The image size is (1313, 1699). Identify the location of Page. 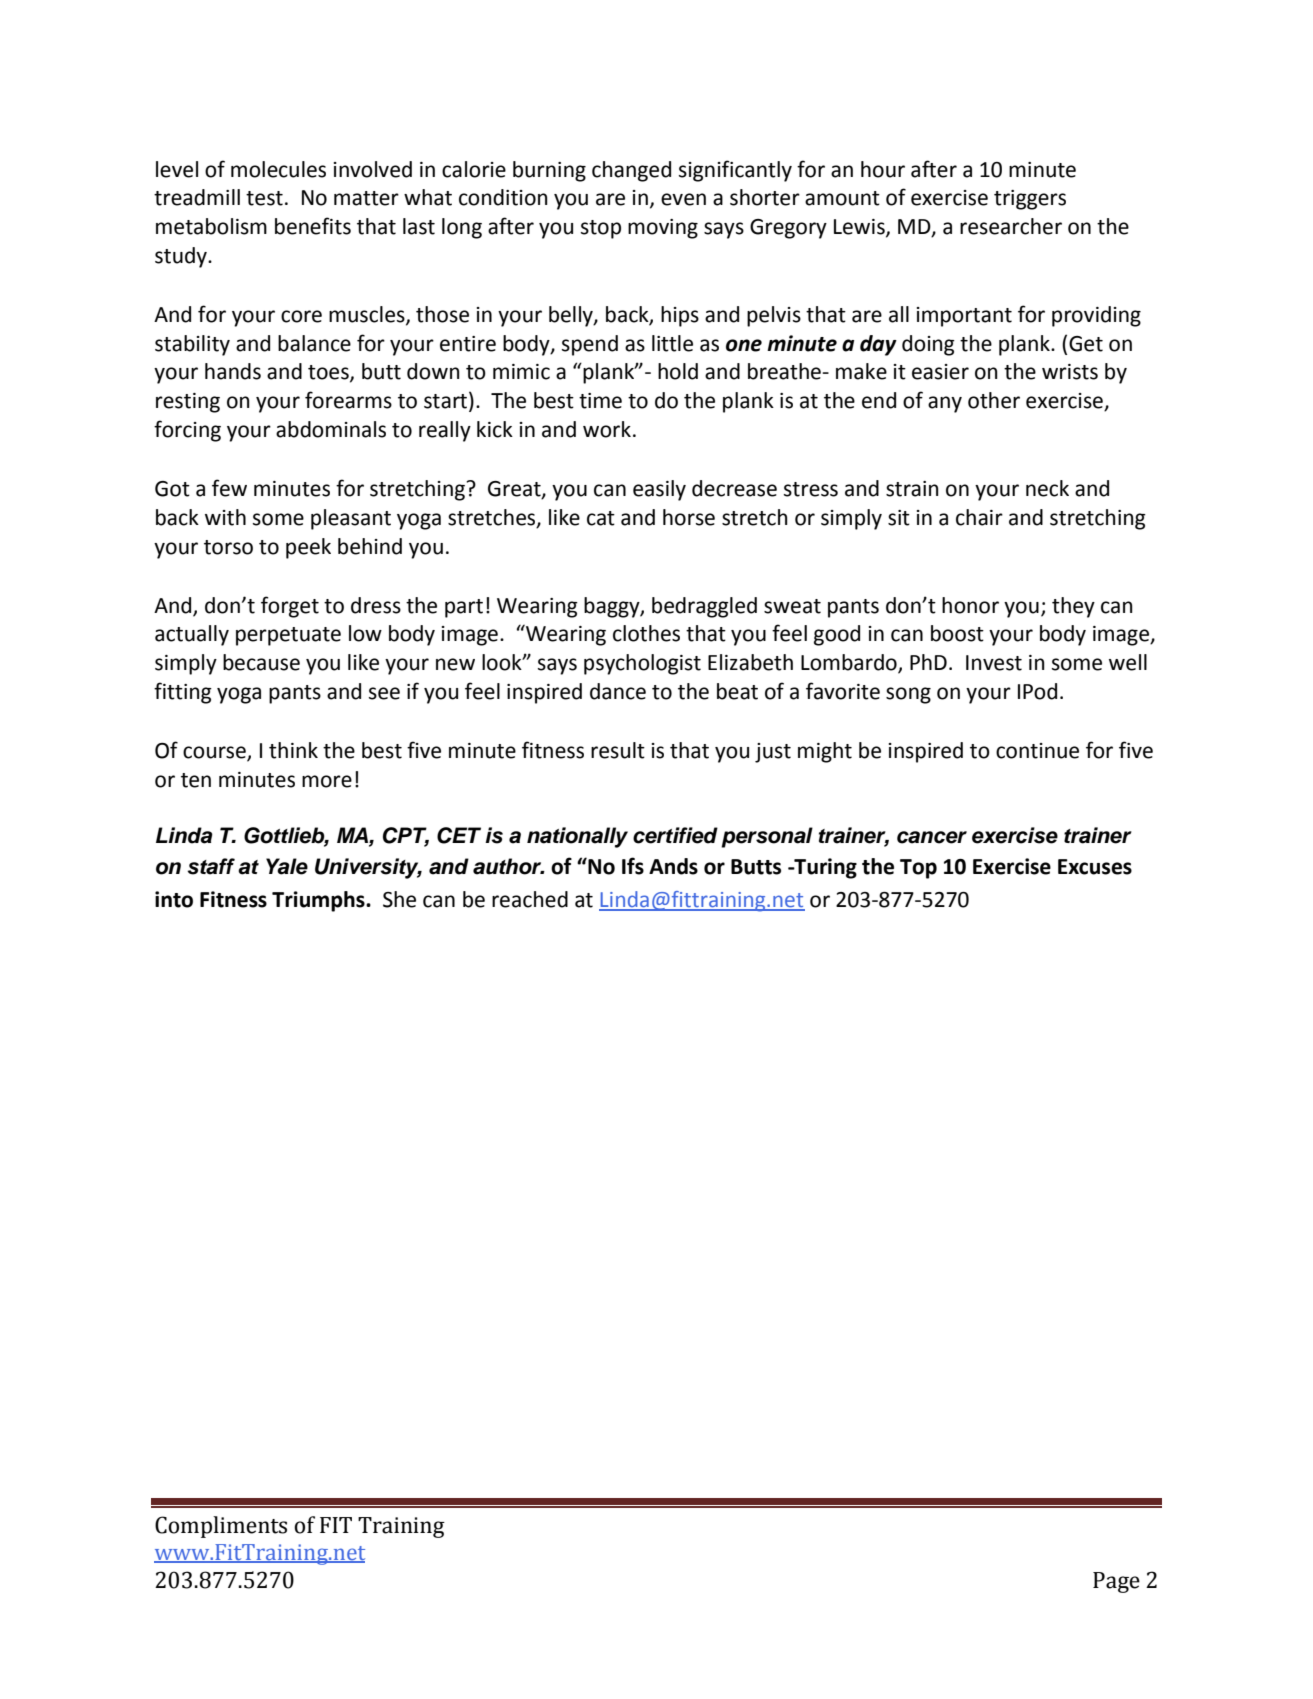
(1116, 1582).
